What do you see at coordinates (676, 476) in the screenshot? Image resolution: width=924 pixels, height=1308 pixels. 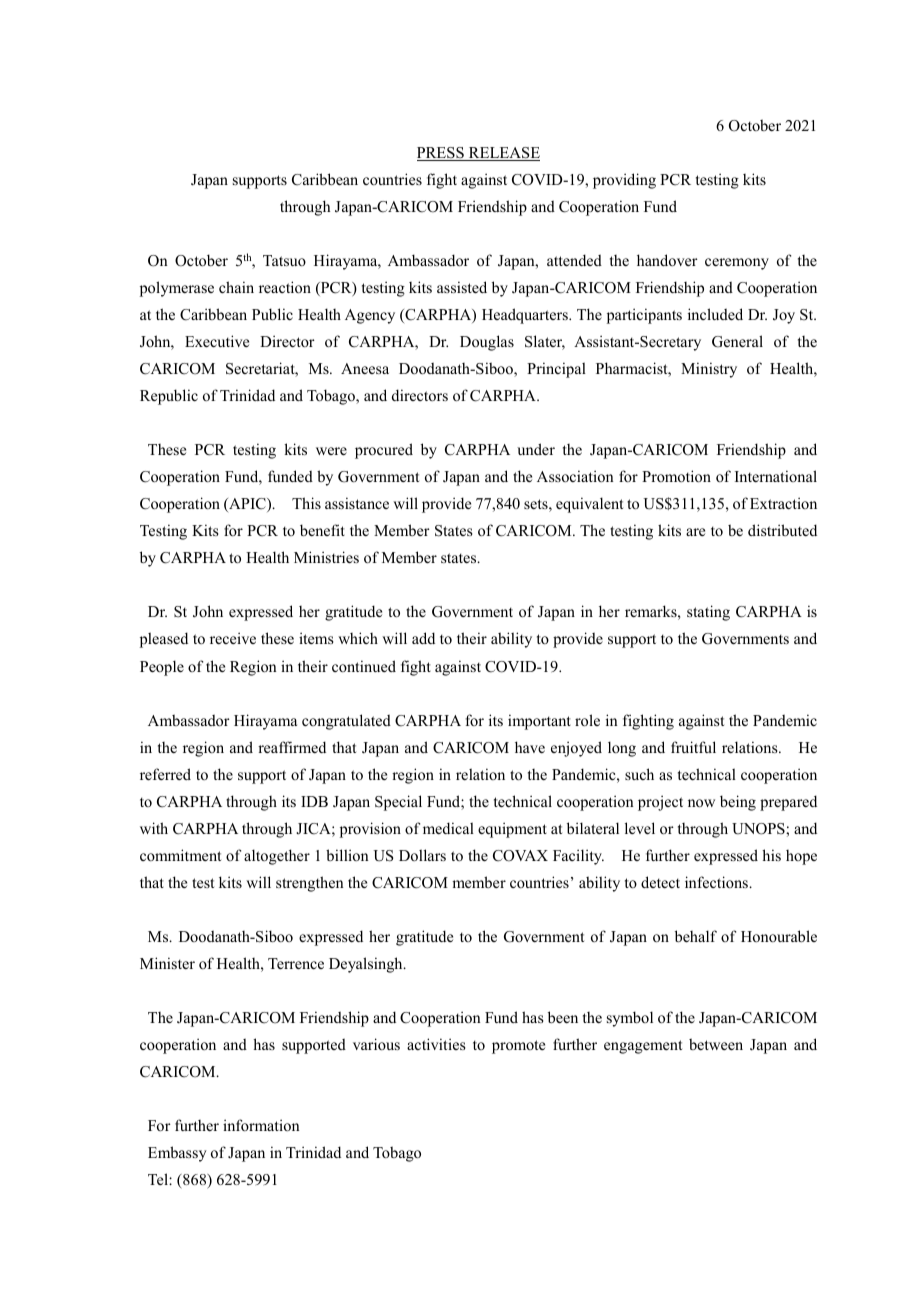 I see `Promotion` at bounding box center [676, 476].
